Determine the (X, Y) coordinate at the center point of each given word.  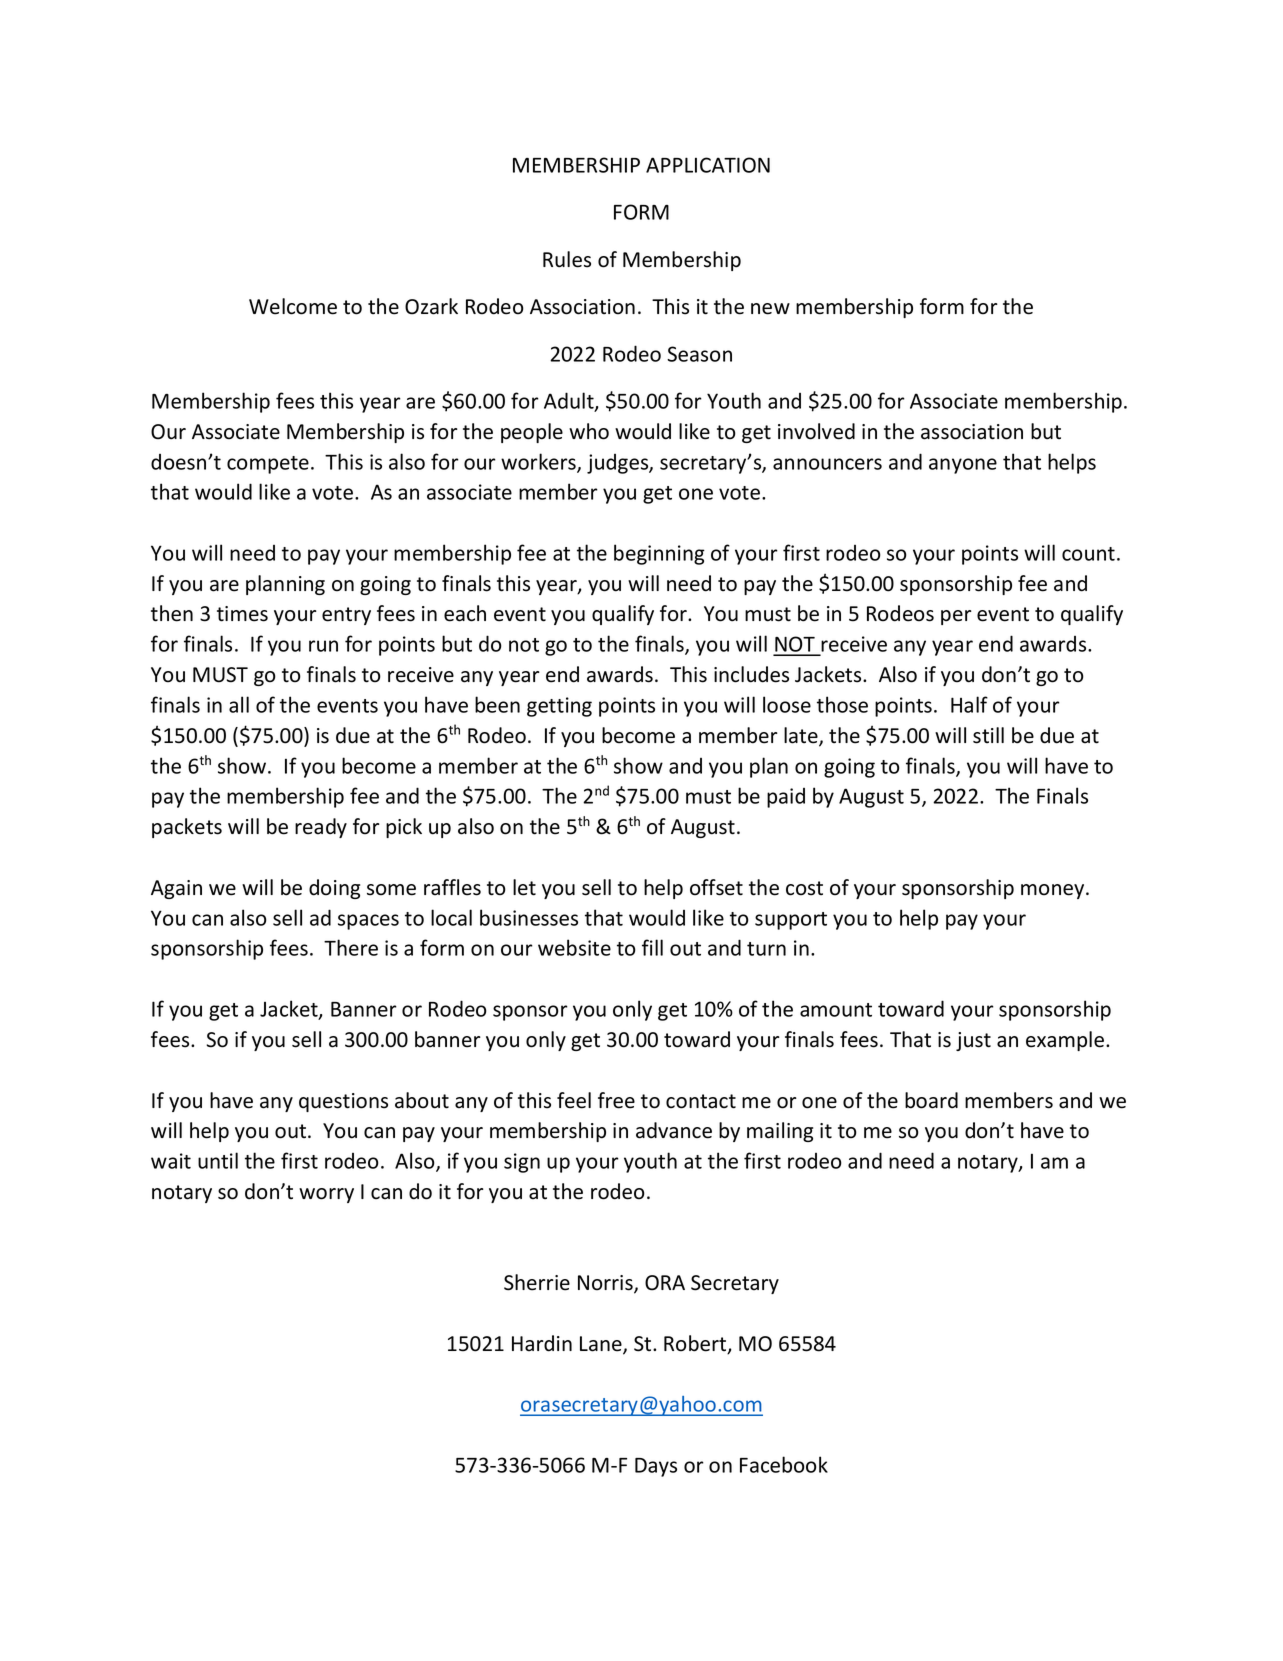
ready (321, 828)
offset (716, 887)
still (988, 735)
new (770, 309)
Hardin (542, 1343)
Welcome (293, 306)
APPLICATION (708, 165)
